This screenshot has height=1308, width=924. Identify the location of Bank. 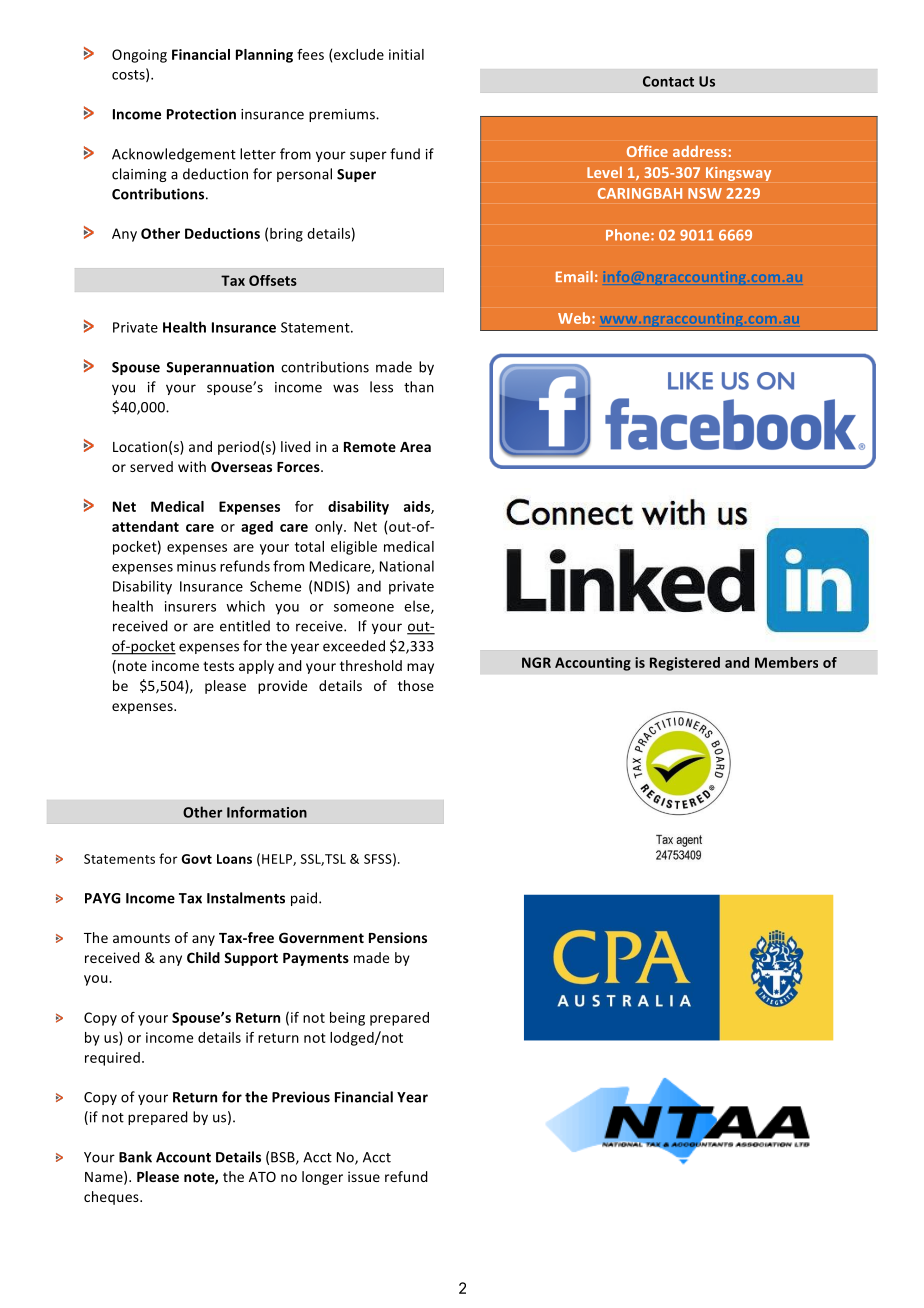
(135, 1157).
